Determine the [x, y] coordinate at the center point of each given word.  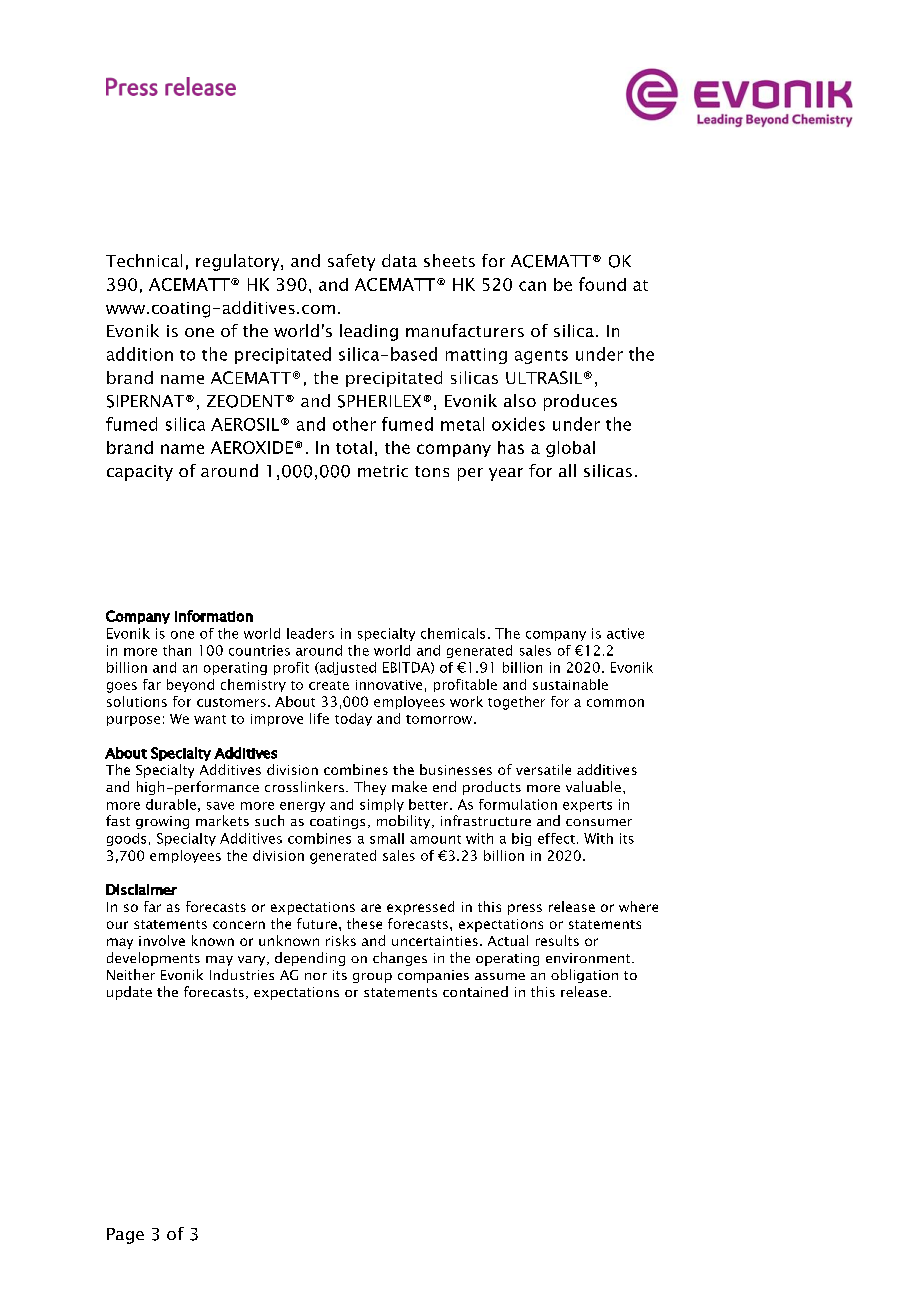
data [399, 260]
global [570, 449]
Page [125, 1236]
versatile [543, 769]
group [372, 978]
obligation [584, 976]
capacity [140, 473]
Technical [144, 260]
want [210, 719]
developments [153, 959]
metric [383, 471]
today [353, 719]
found [602, 284]
